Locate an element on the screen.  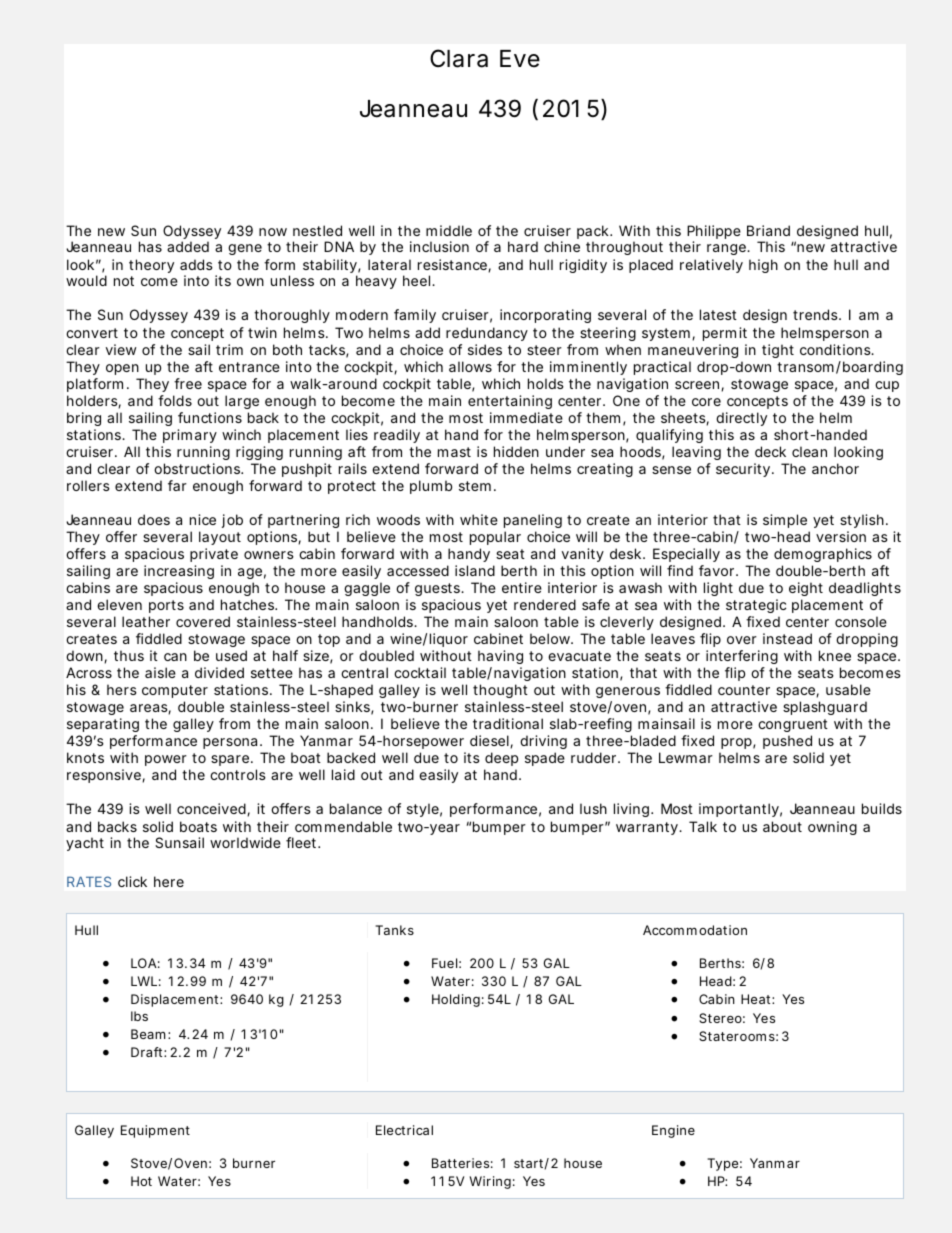
Clara is located at coordinates (459, 58).
